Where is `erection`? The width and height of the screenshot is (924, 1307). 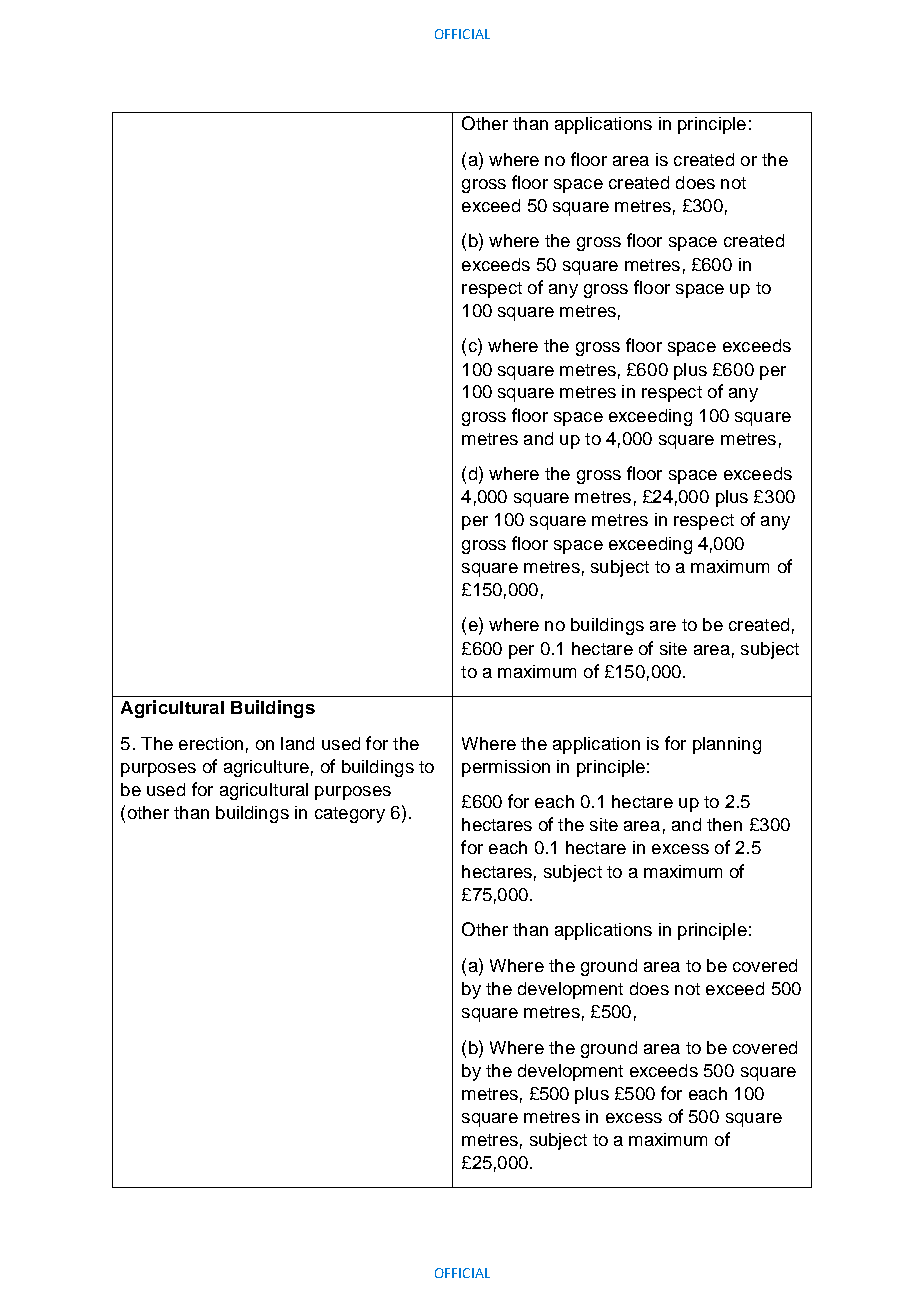 erection is located at coordinates (211, 743).
